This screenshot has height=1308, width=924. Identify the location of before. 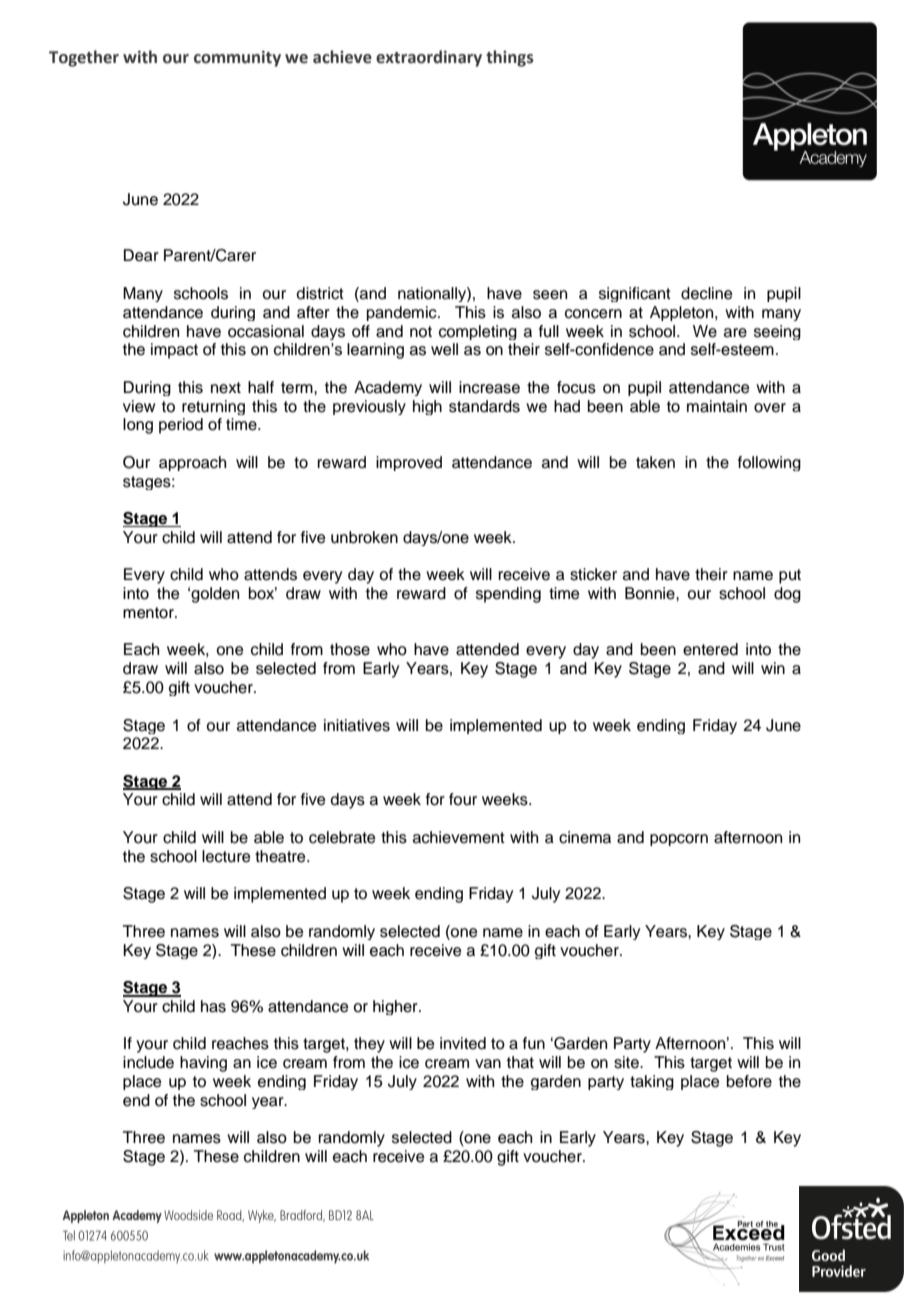
(749, 1081).
